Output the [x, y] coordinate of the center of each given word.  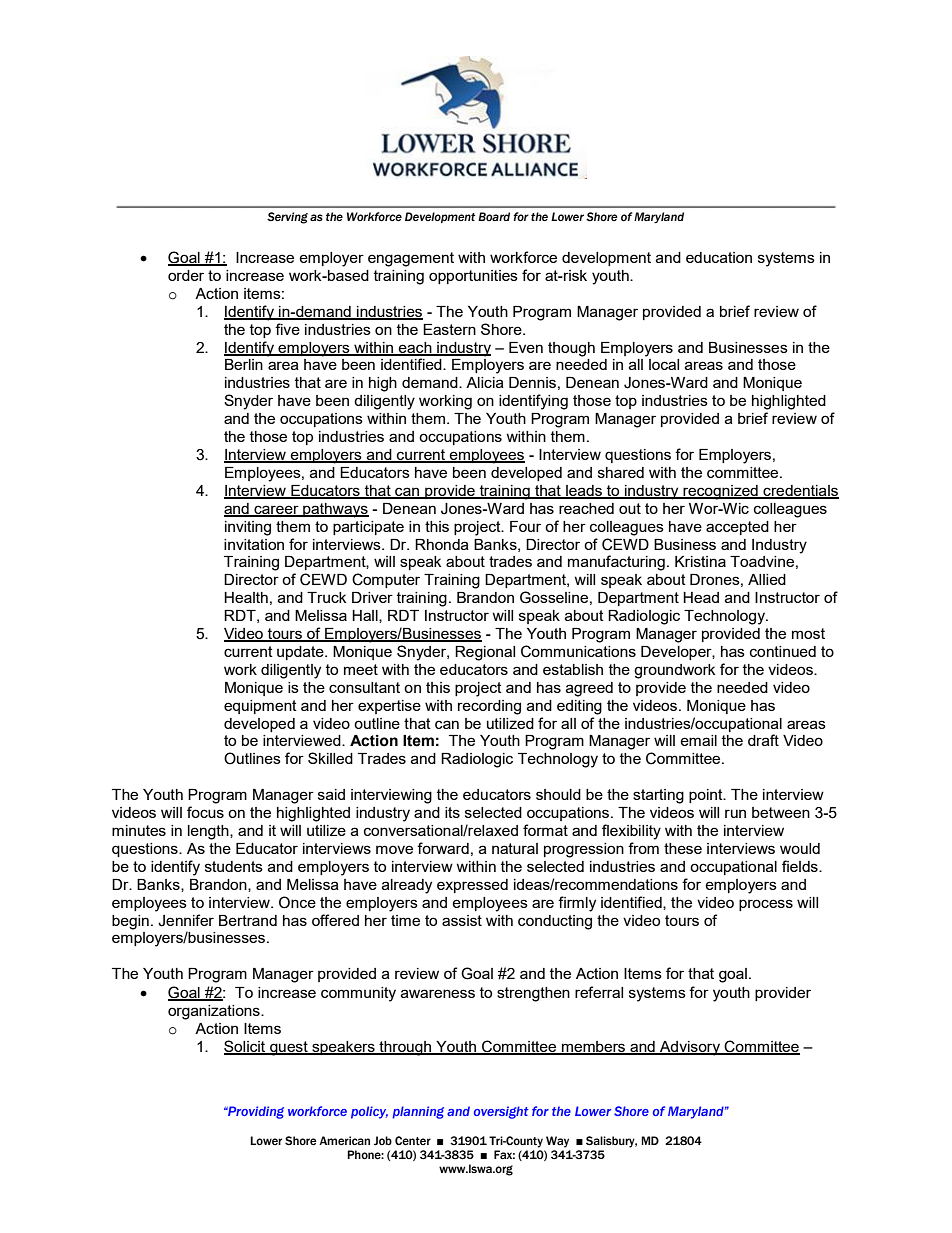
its [452, 812]
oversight [501, 1112]
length [209, 832]
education [719, 257]
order [186, 275]
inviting [248, 528]
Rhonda [442, 544]
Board [494, 216]
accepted [737, 528]
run [735, 813]
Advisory [690, 1048]
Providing [255, 1112]
